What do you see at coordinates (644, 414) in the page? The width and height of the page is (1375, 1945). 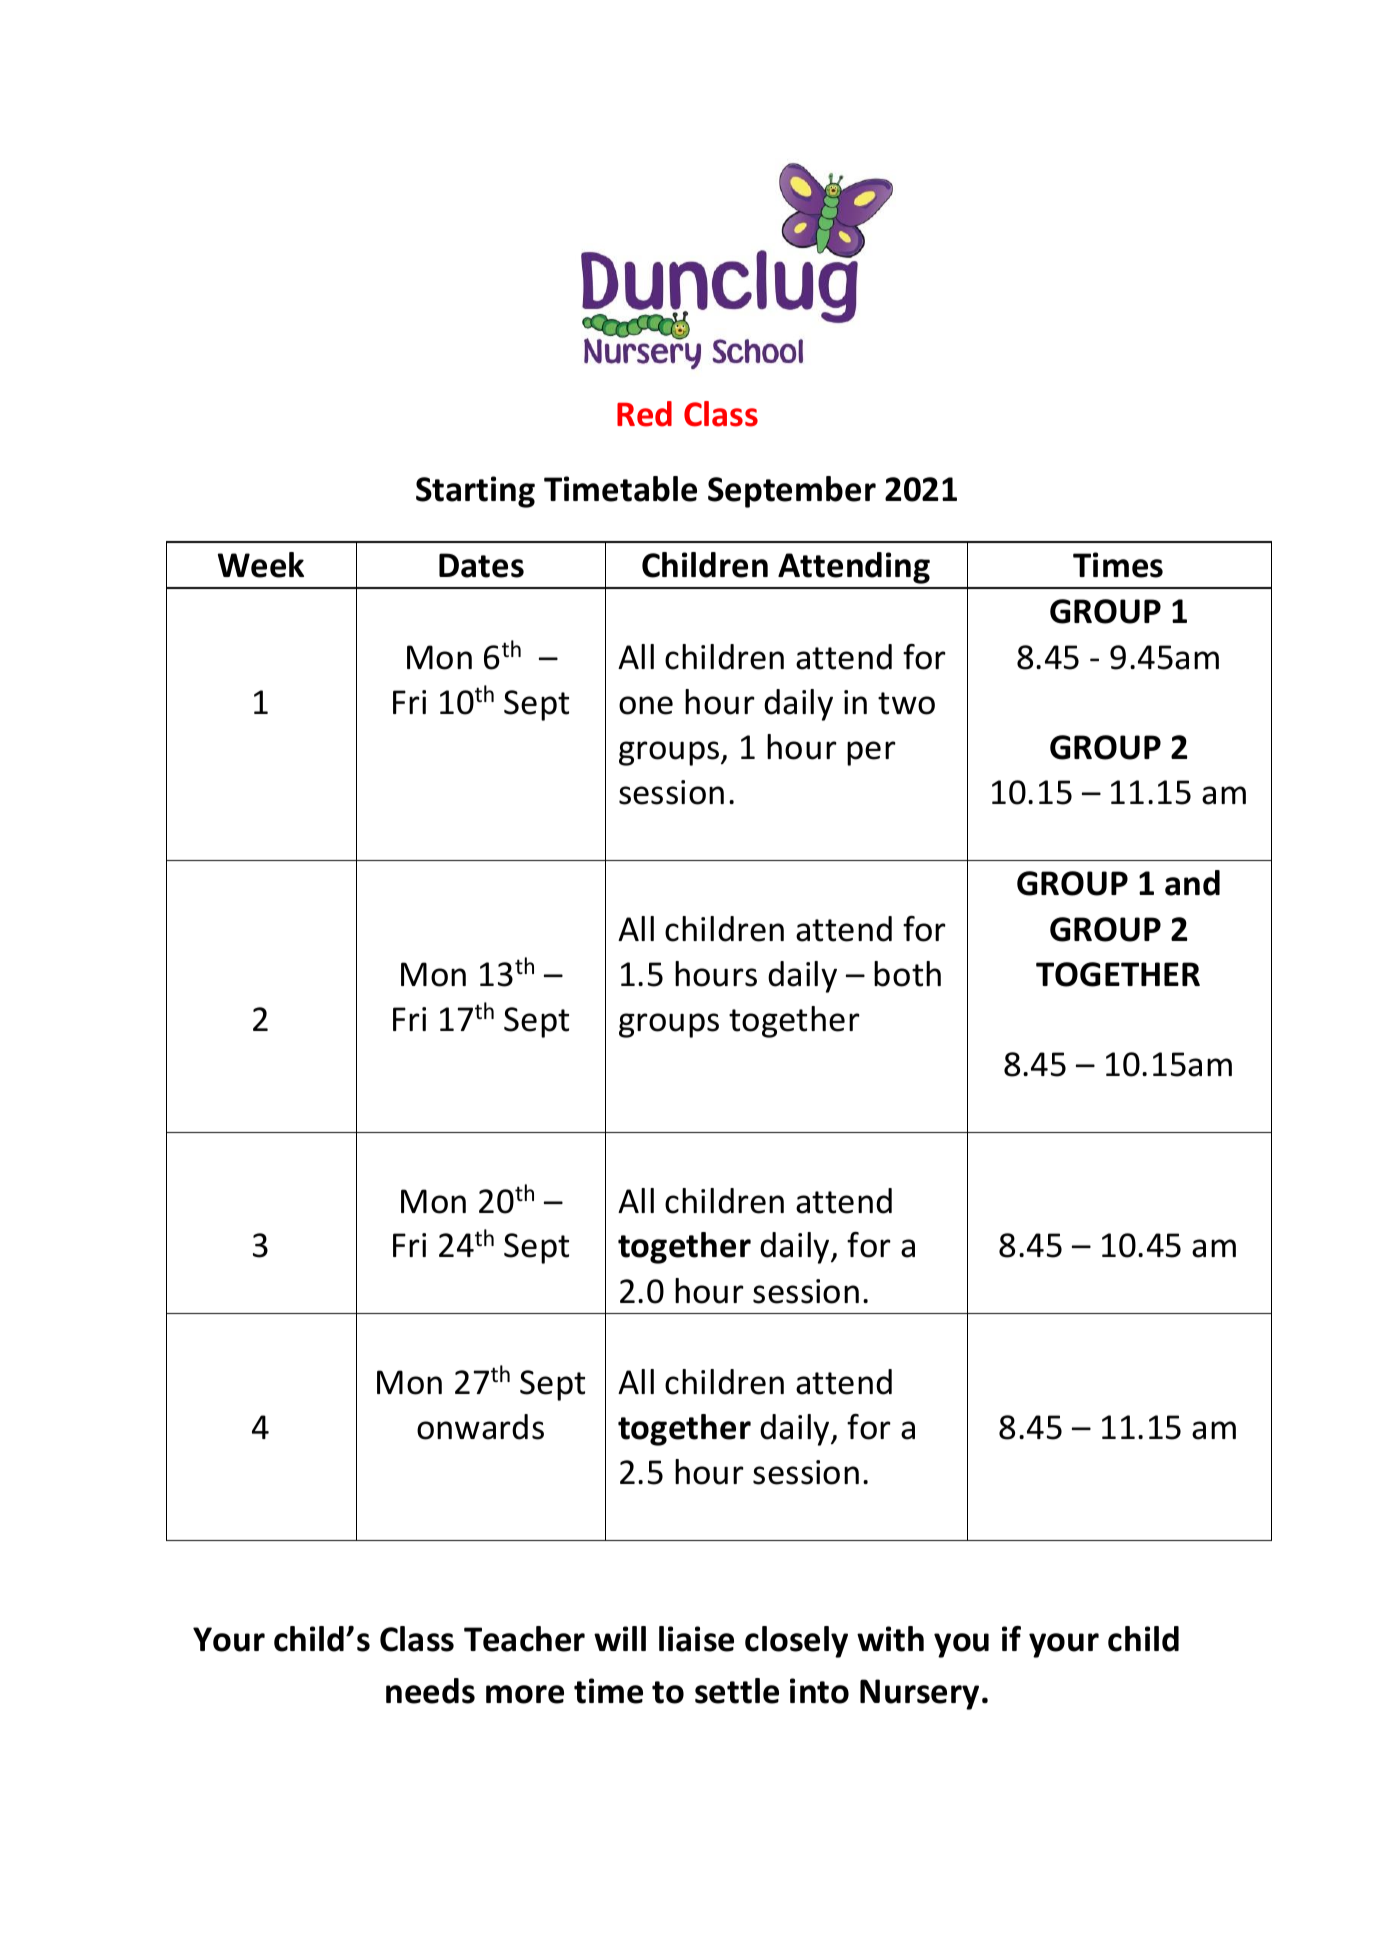 I see `Red` at bounding box center [644, 414].
